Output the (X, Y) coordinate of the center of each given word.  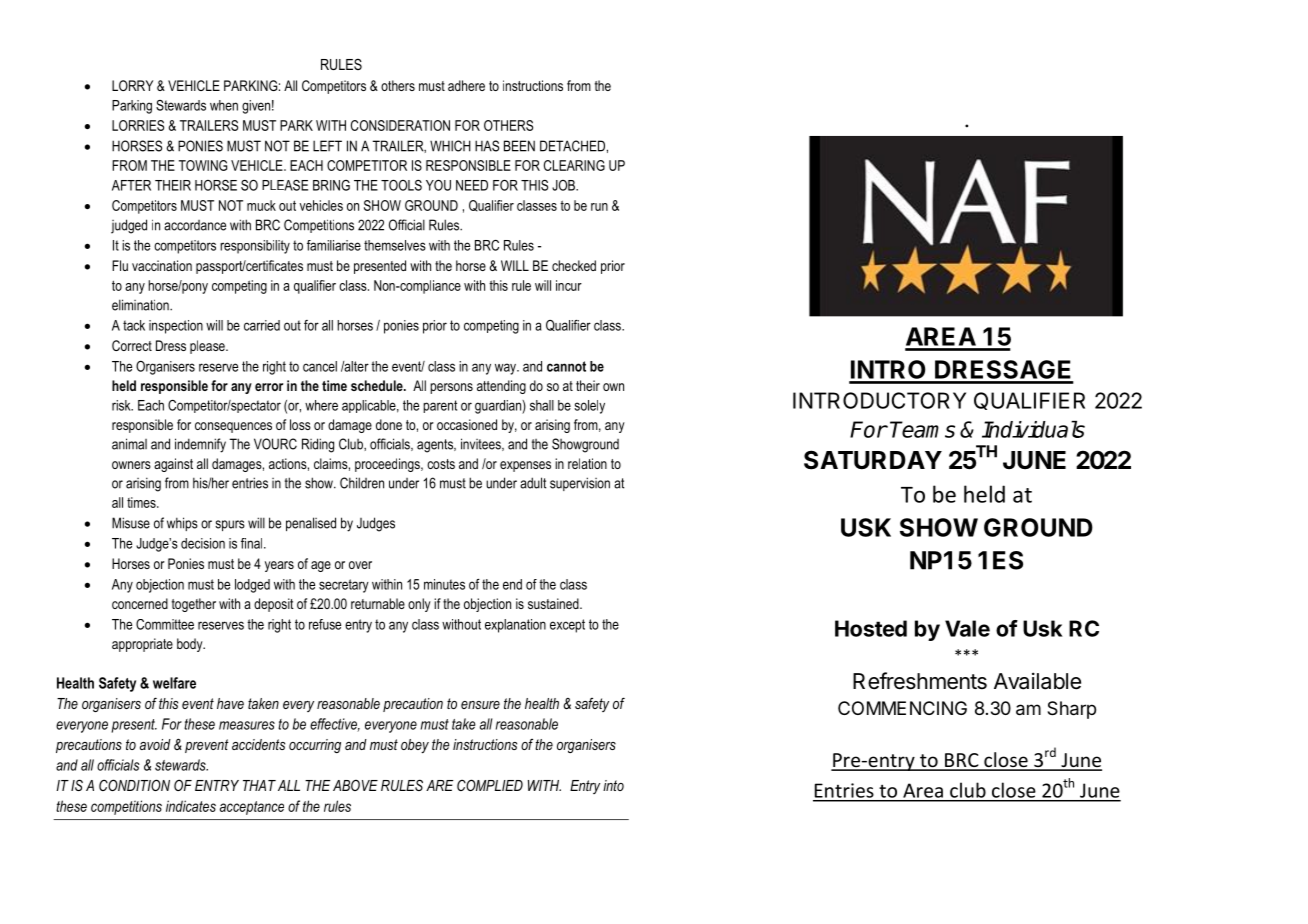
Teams (922, 429)
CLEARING (574, 165)
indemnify (200, 445)
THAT (259, 785)
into (613, 785)
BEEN (519, 146)
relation (587, 463)
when (224, 105)
